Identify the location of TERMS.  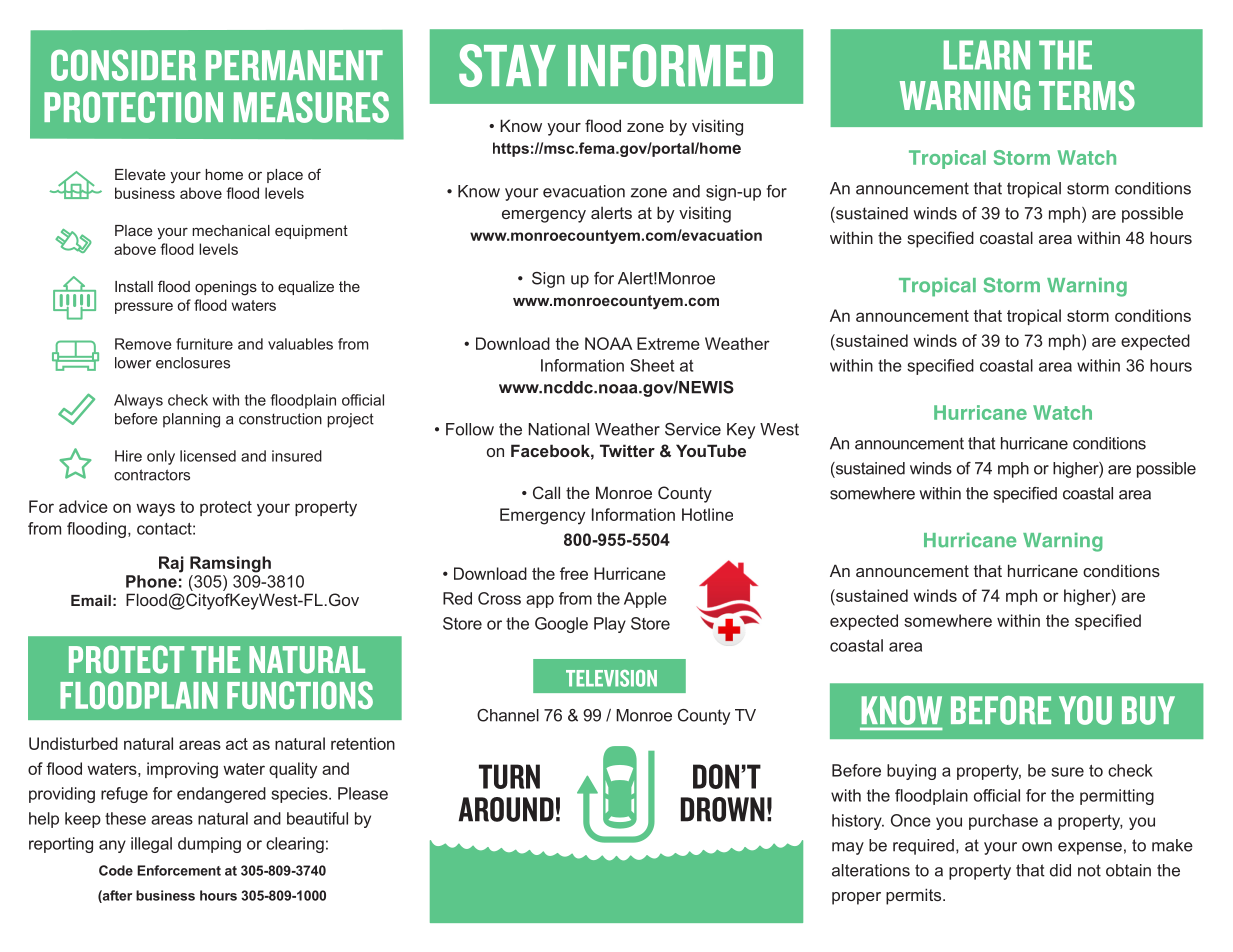
(1087, 95).
